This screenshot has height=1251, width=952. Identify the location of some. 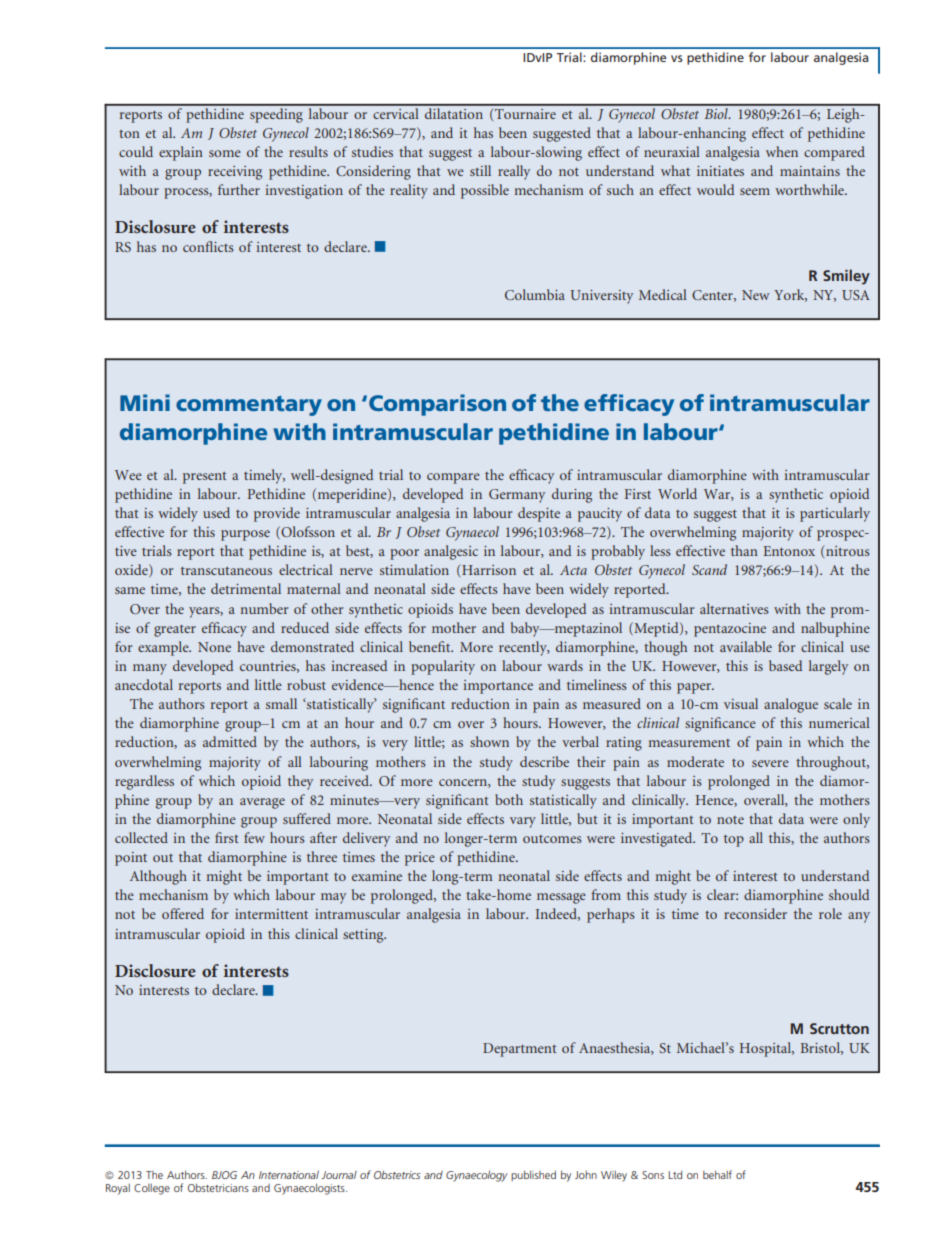
(225, 153).
